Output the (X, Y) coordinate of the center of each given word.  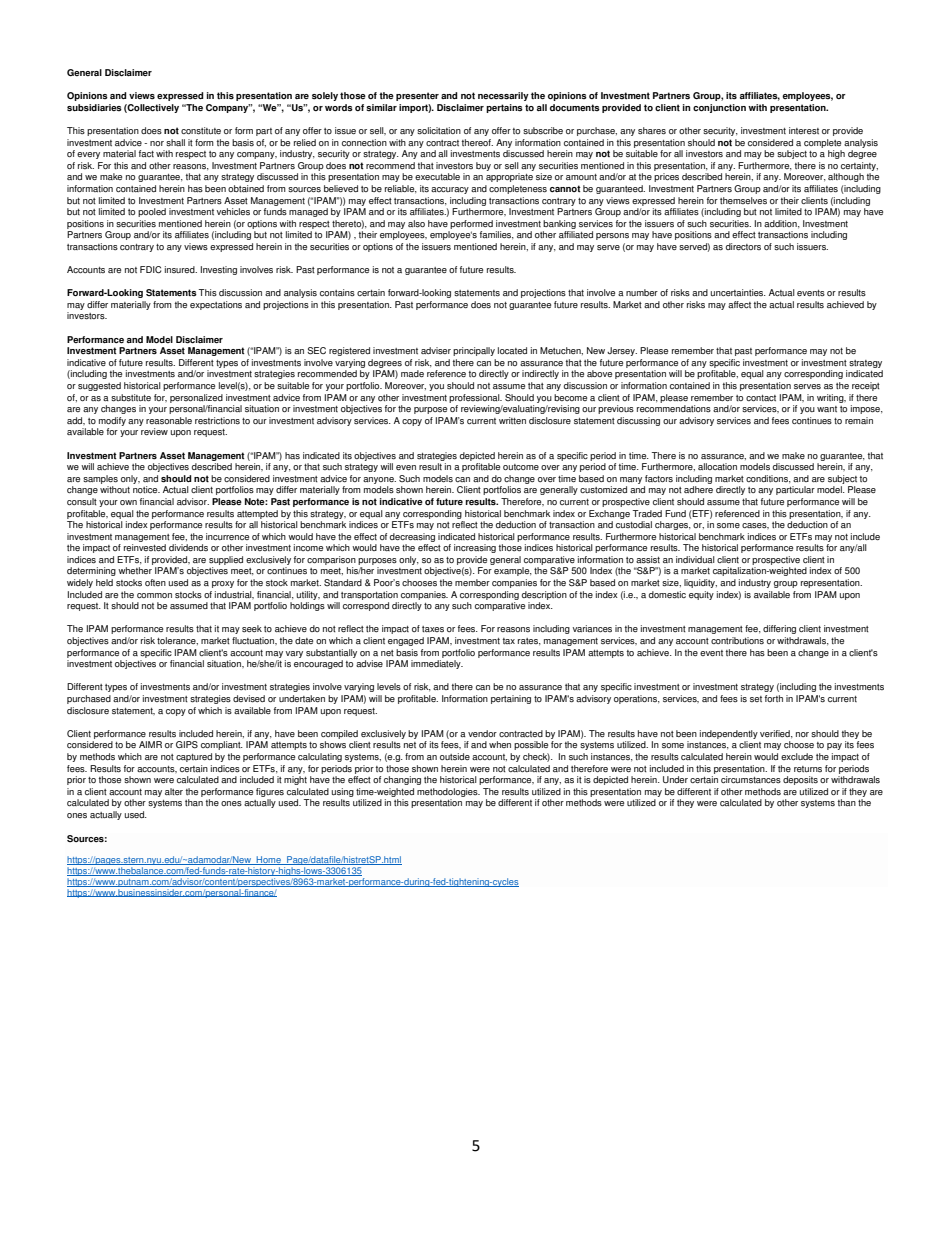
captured (194, 757)
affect (739, 304)
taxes (433, 629)
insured (181, 269)
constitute (201, 131)
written (512, 420)
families (497, 235)
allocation (717, 466)
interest (804, 130)
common (154, 595)
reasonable (169, 420)
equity (701, 595)
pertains (504, 108)
